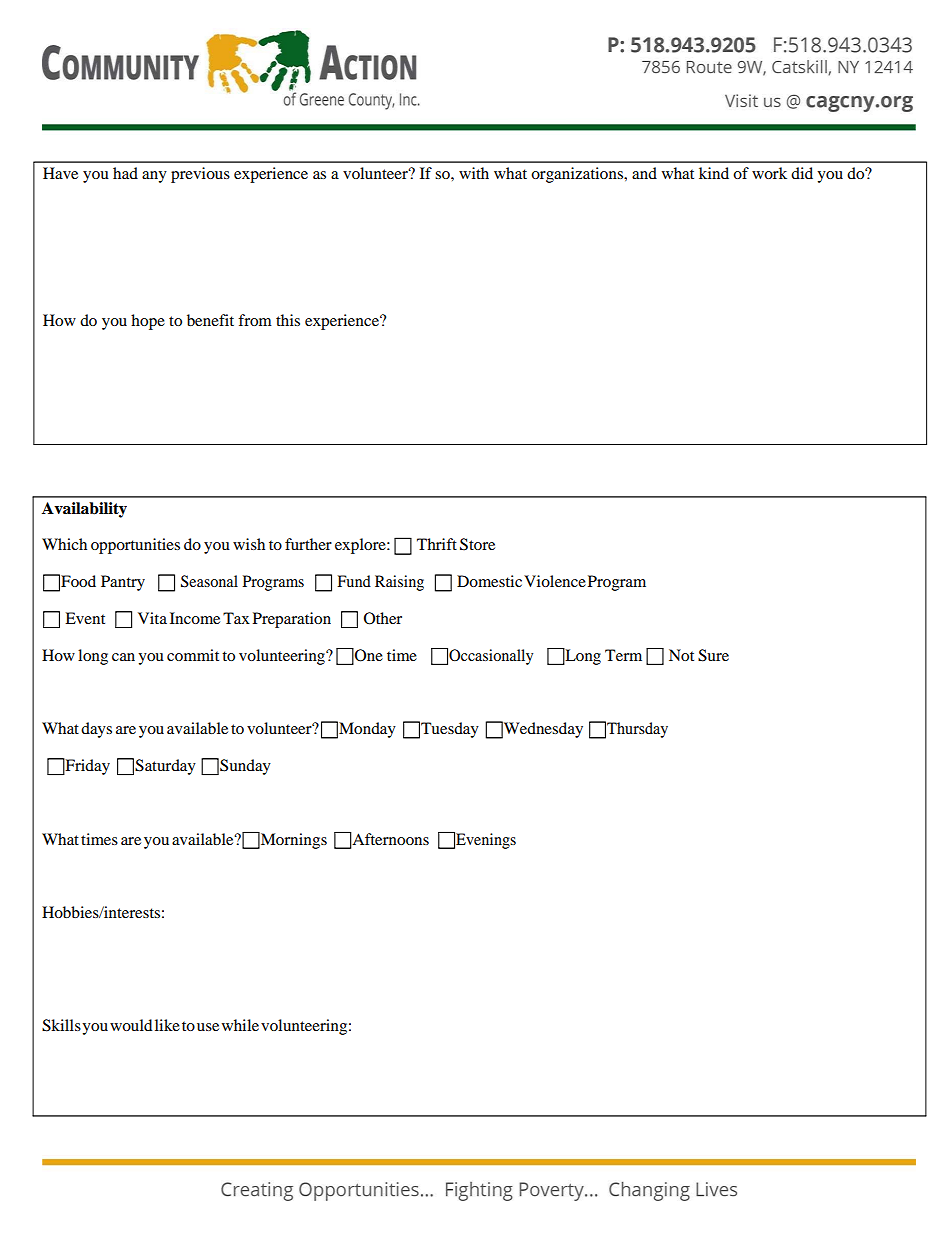 This image has width=952, height=1233. I want to click on Availability, so click(84, 510).
